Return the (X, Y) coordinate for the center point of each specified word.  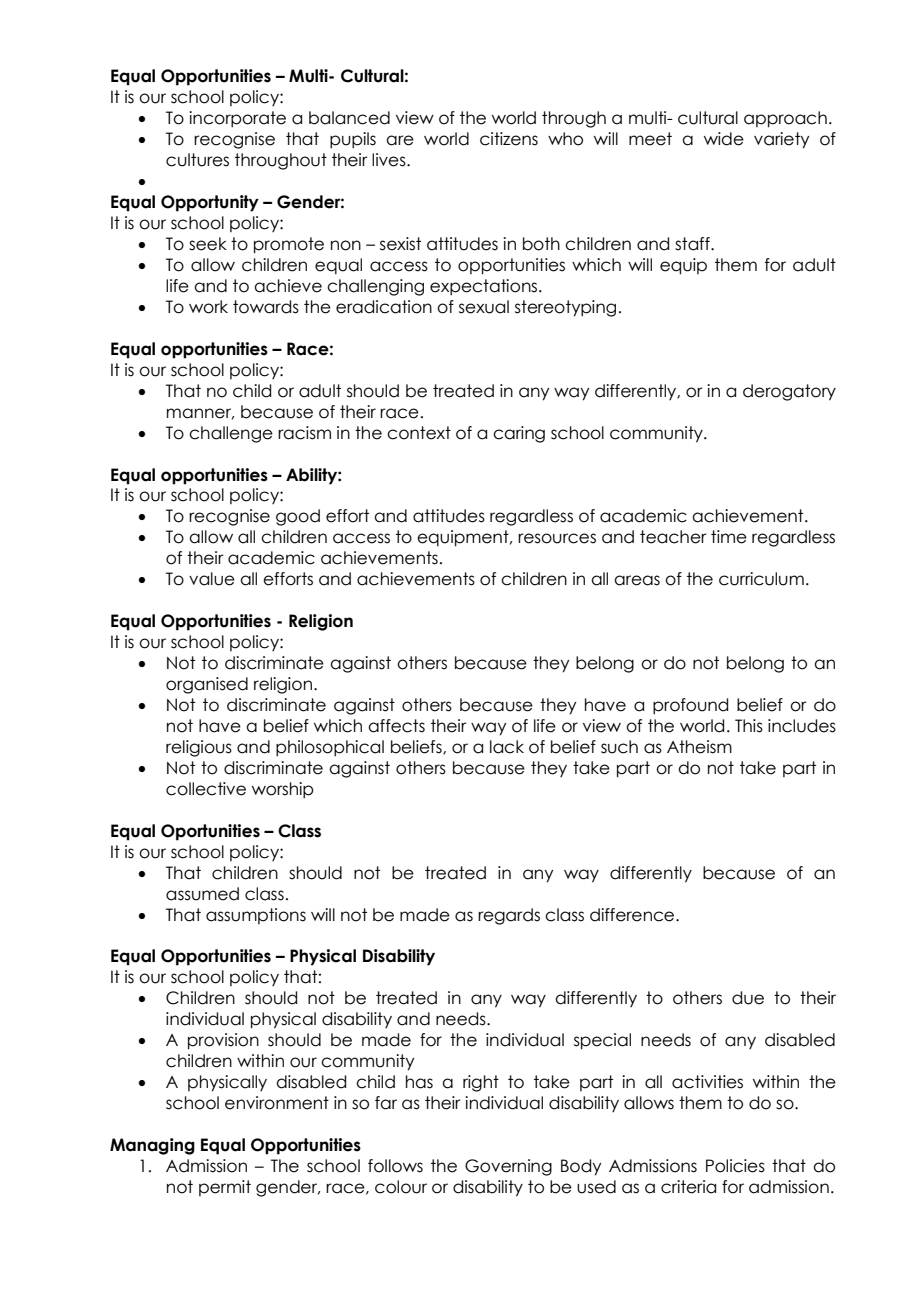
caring (519, 434)
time (729, 537)
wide (724, 139)
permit (225, 1188)
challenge (231, 434)
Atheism (699, 747)
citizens (509, 139)
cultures (197, 160)
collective (206, 789)
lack (507, 747)
